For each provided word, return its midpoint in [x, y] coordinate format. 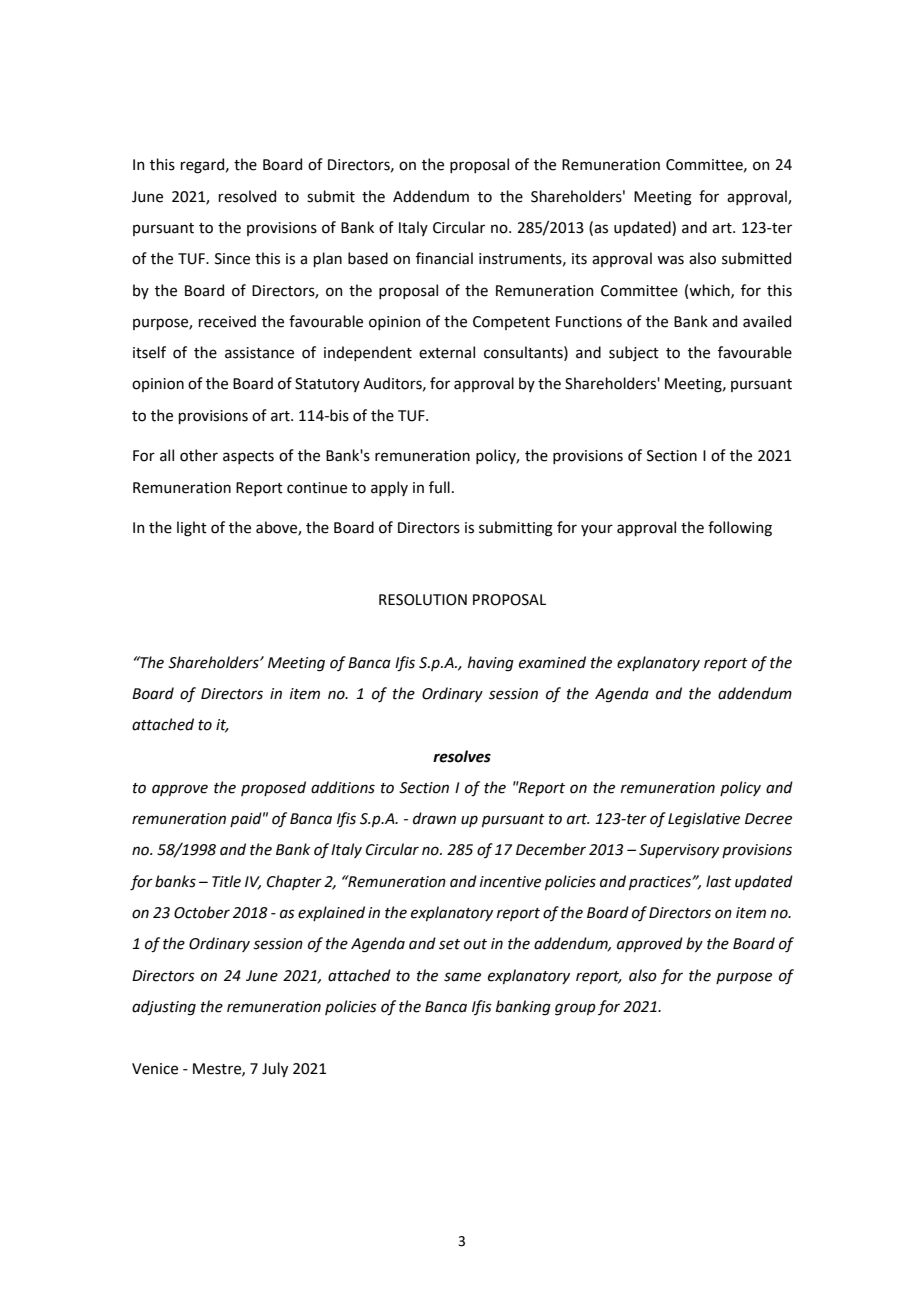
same [462, 977]
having [491, 664]
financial [444, 258]
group [575, 1009]
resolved [247, 196]
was [670, 260]
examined [552, 662]
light [192, 529]
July [275, 1069]
